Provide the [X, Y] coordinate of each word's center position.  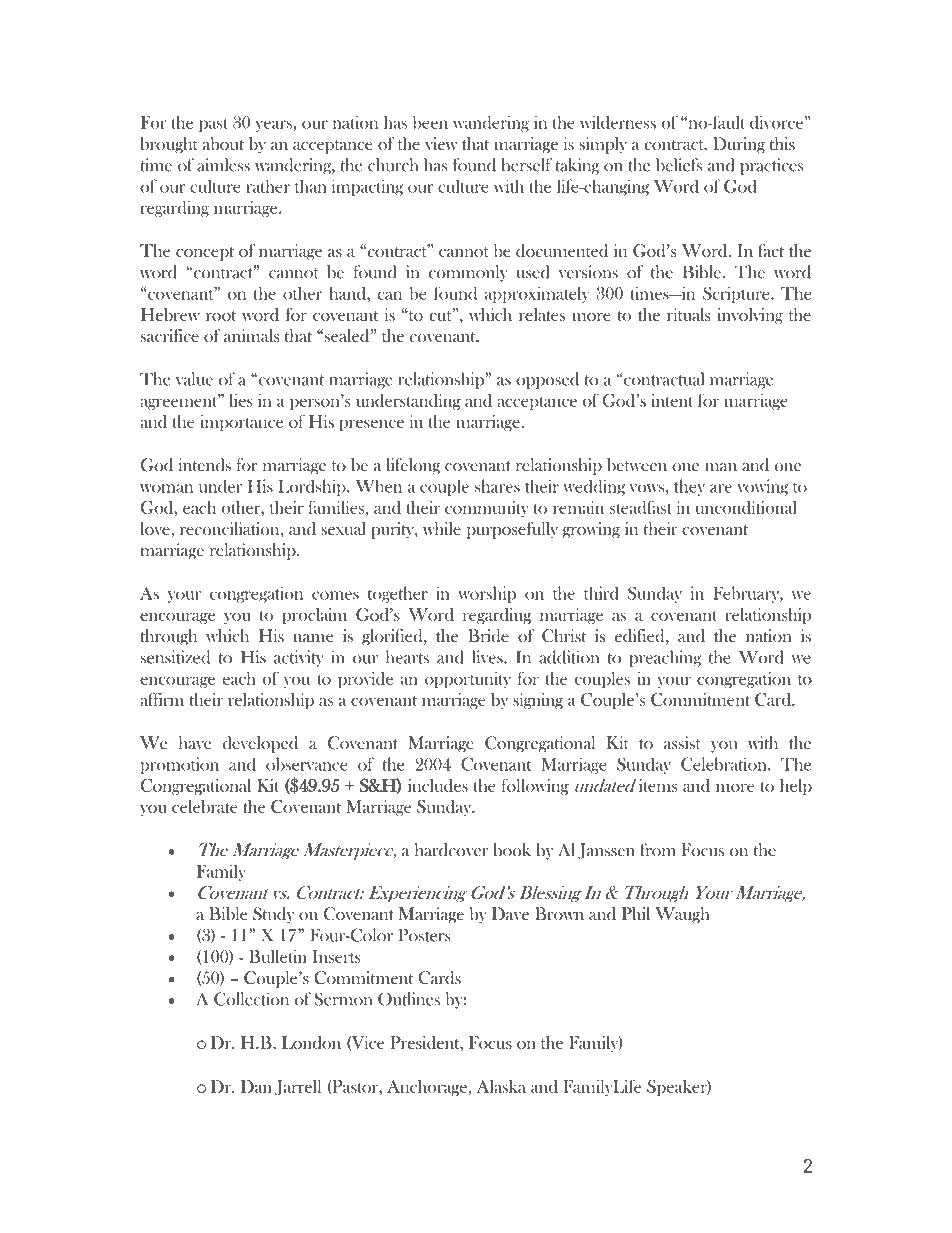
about [223, 143]
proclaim [314, 616]
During [739, 145]
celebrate [204, 806]
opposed [547, 380]
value [194, 379]
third [601, 593]
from [658, 849]
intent [672, 400]
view [441, 143]
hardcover [451, 850]
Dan [256, 1086]
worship [487, 594]
